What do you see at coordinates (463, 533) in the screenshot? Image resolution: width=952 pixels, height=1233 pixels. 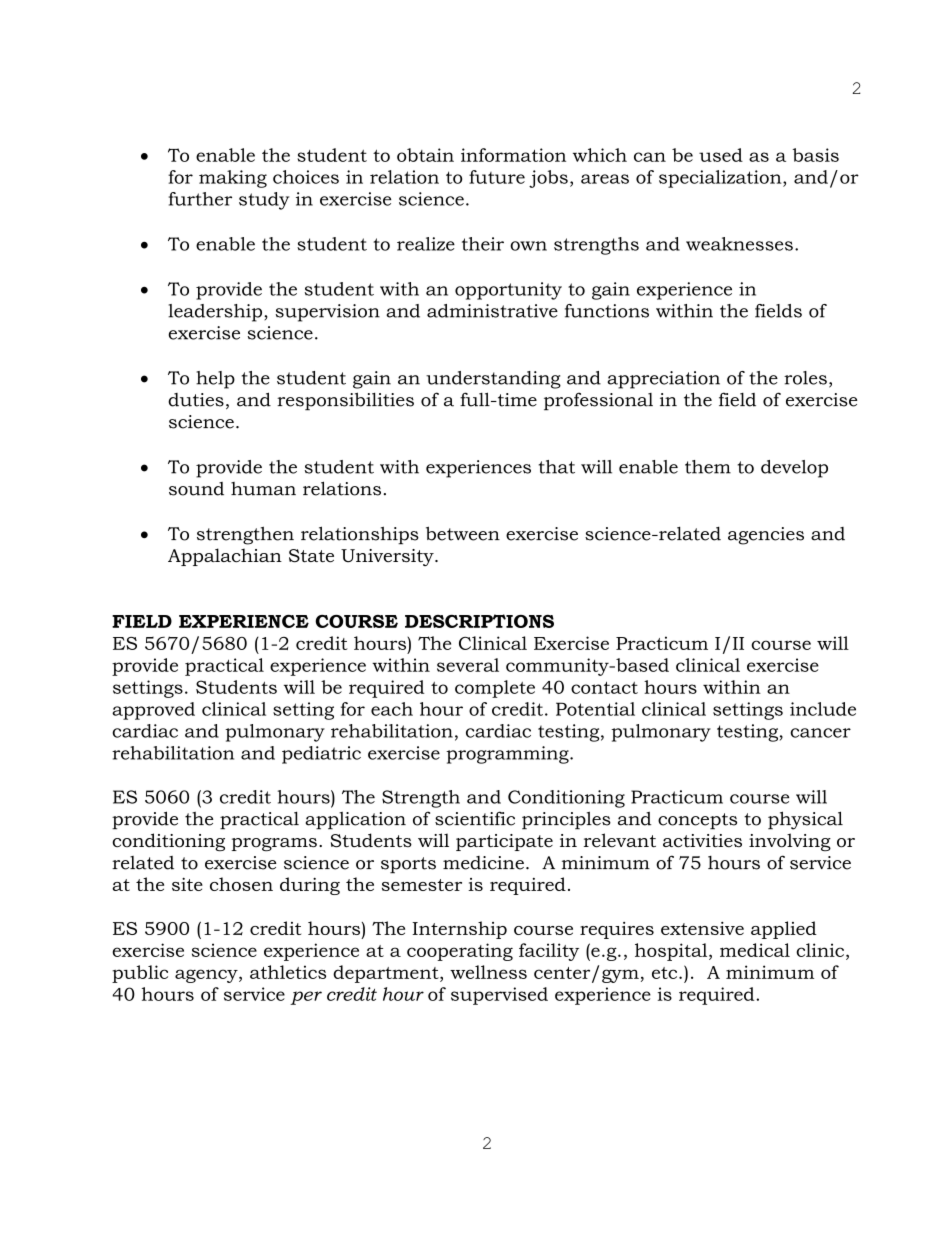 I see `between` at bounding box center [463, 533].
